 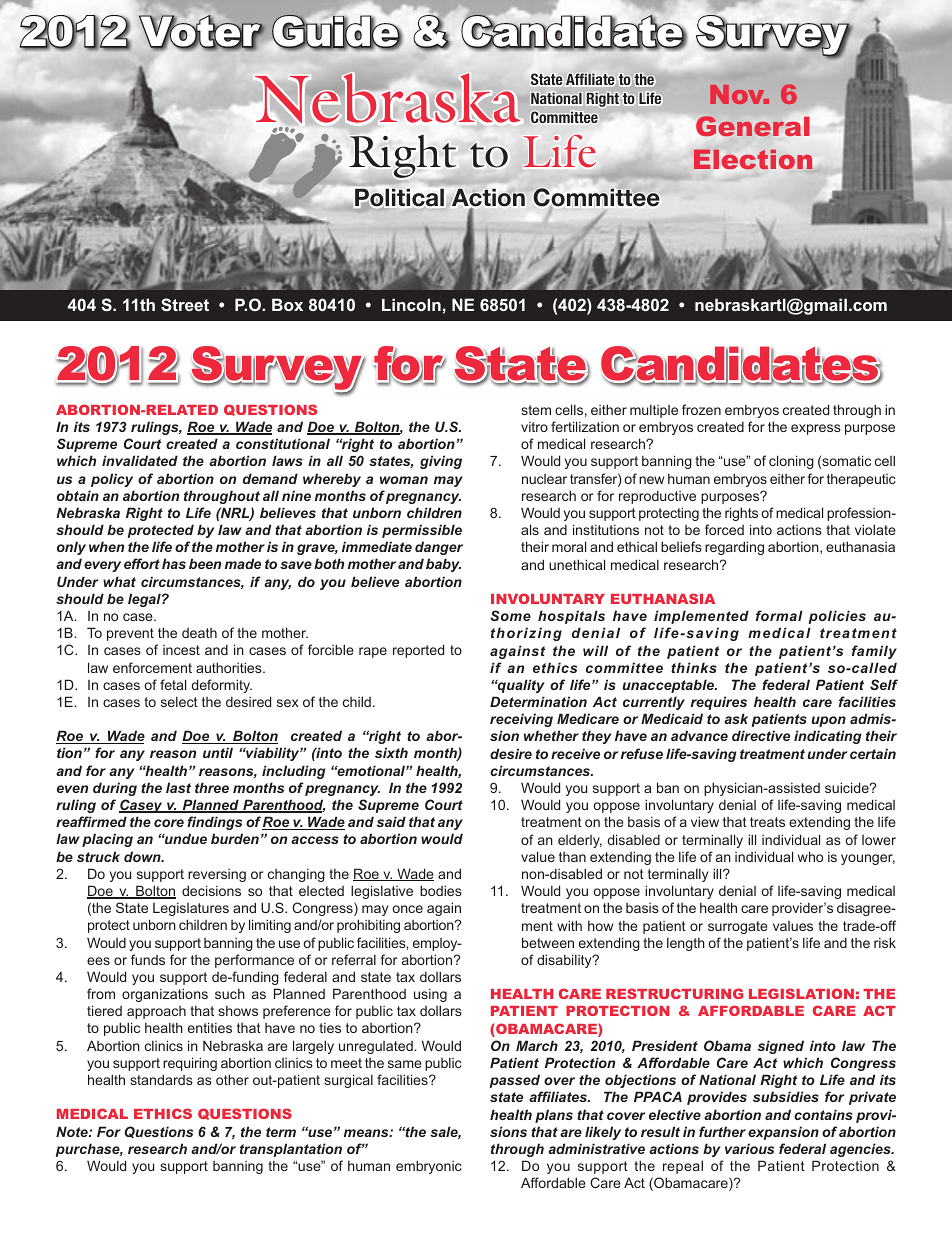 I want to click on standards, so click(x=161, y=1079).
